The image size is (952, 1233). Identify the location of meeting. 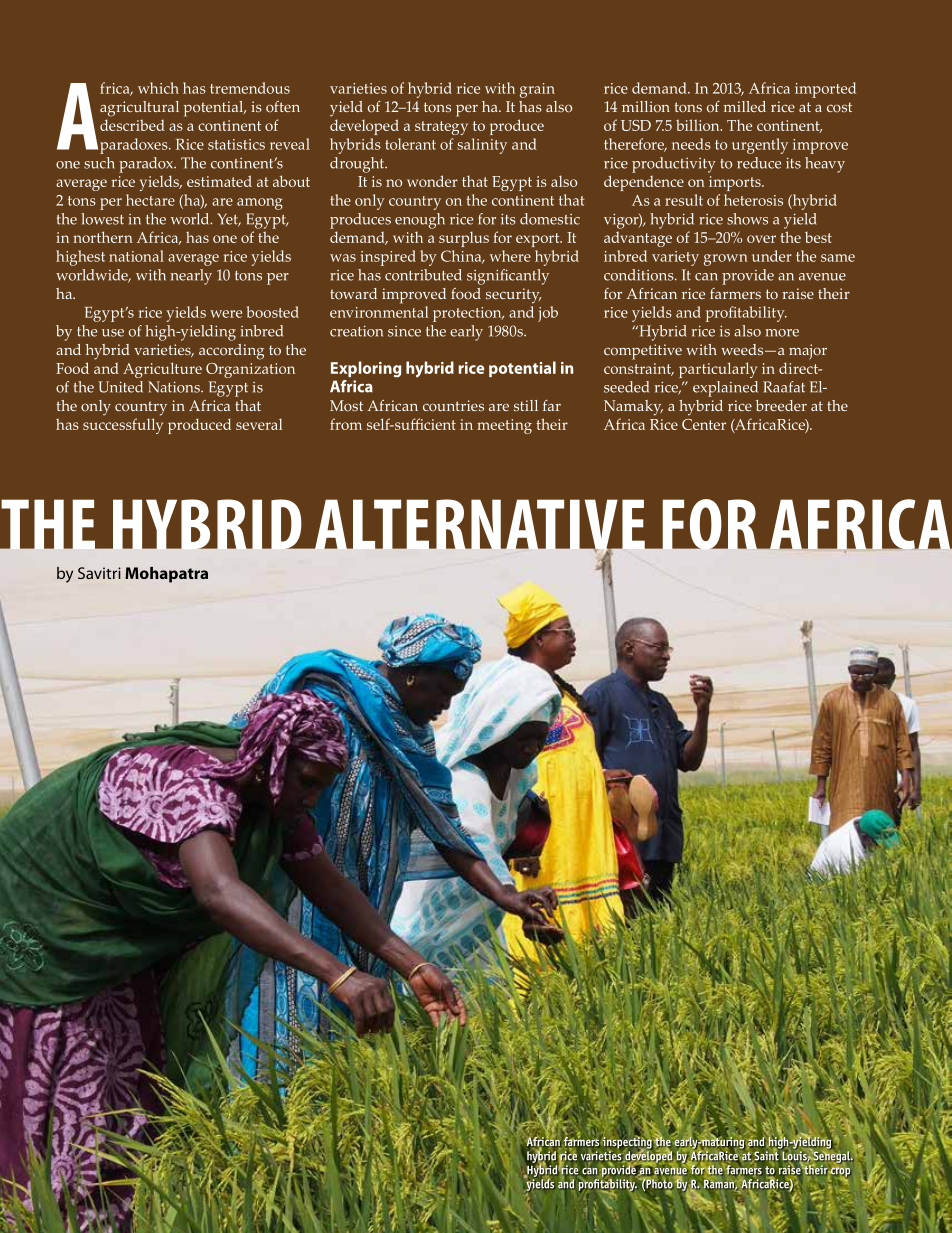
(504, 426).
